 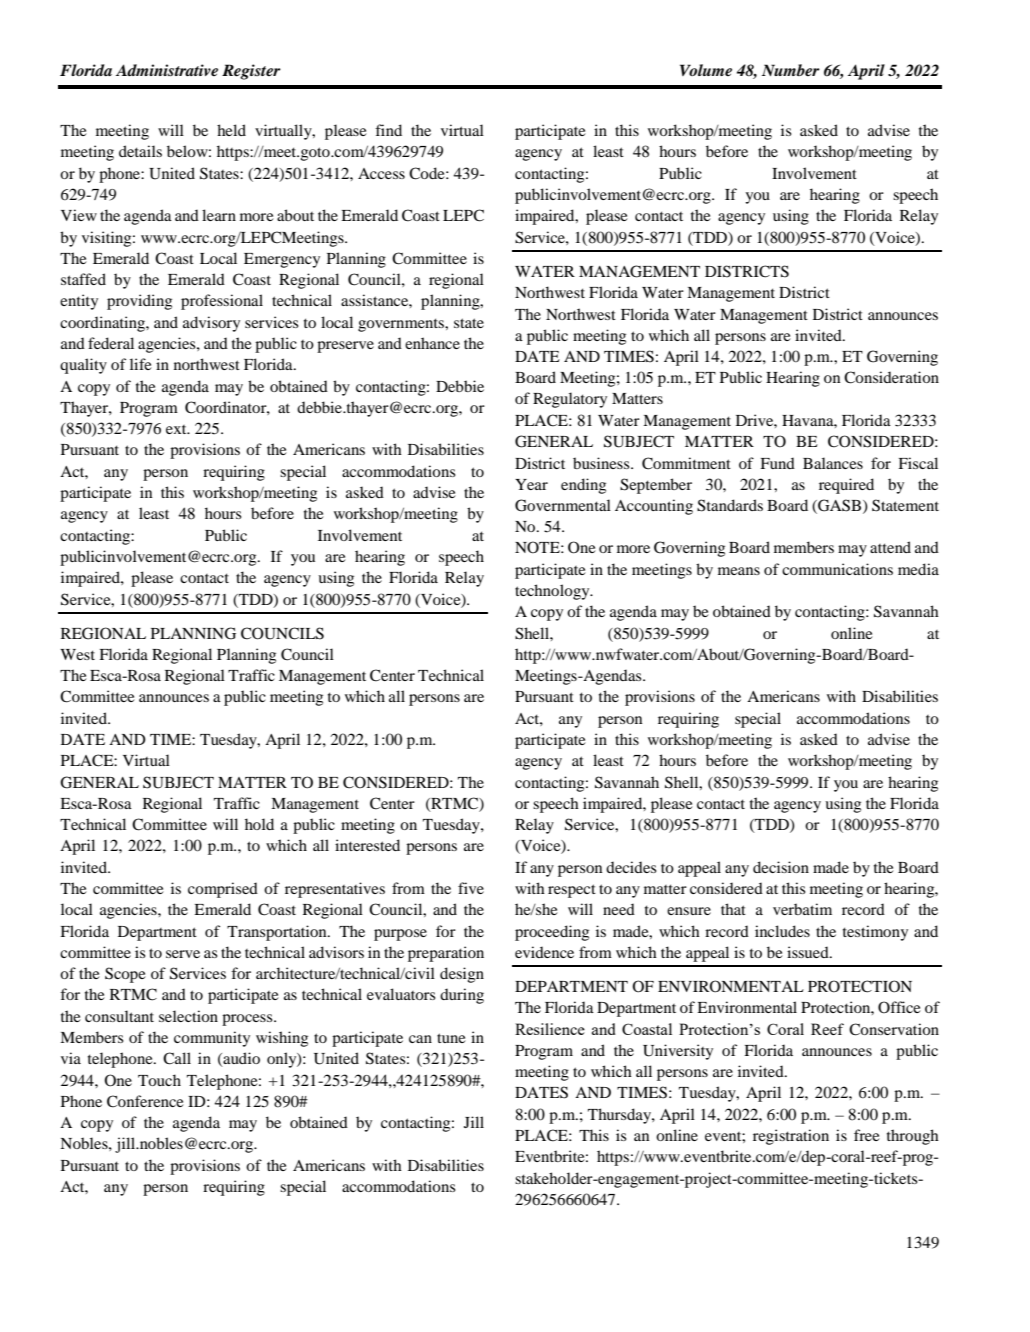 What do you see at coordinates (531, 484) in the screenshot?
I see `Year` at bounding box center [531, 484].
